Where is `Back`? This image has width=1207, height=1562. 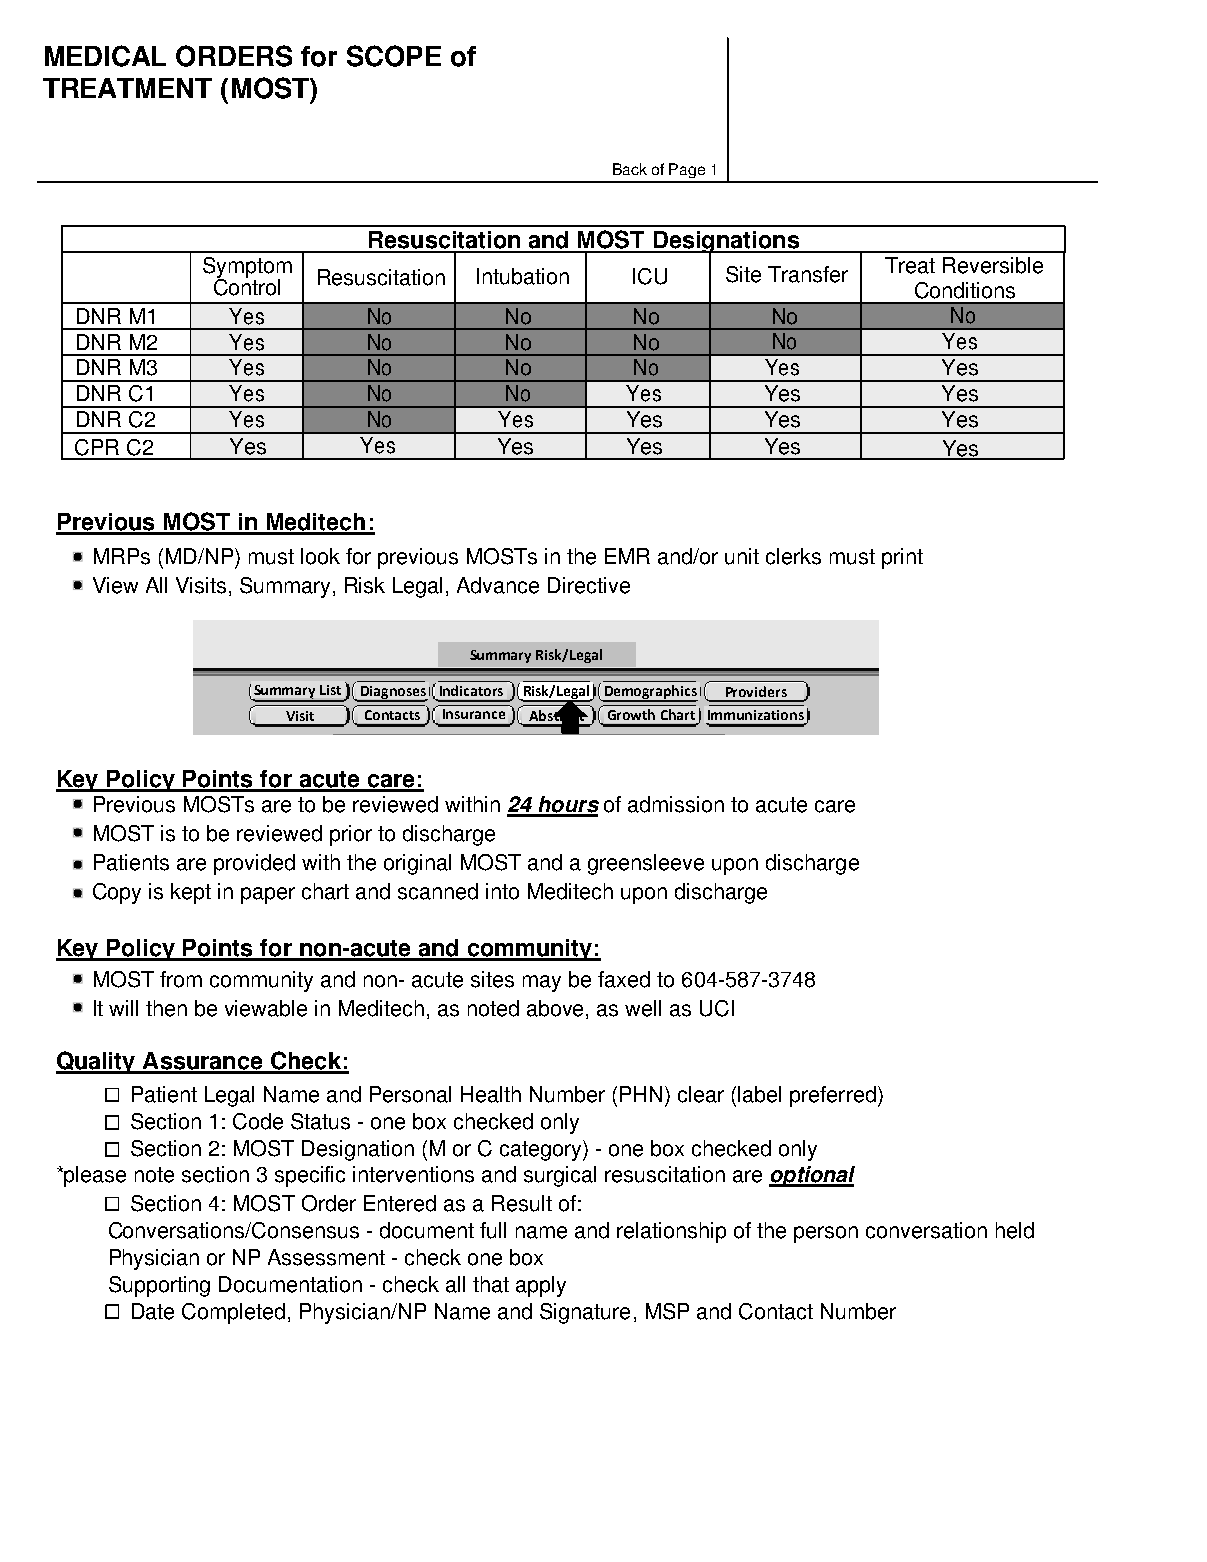
Back is located at coordinates (630, 169).
